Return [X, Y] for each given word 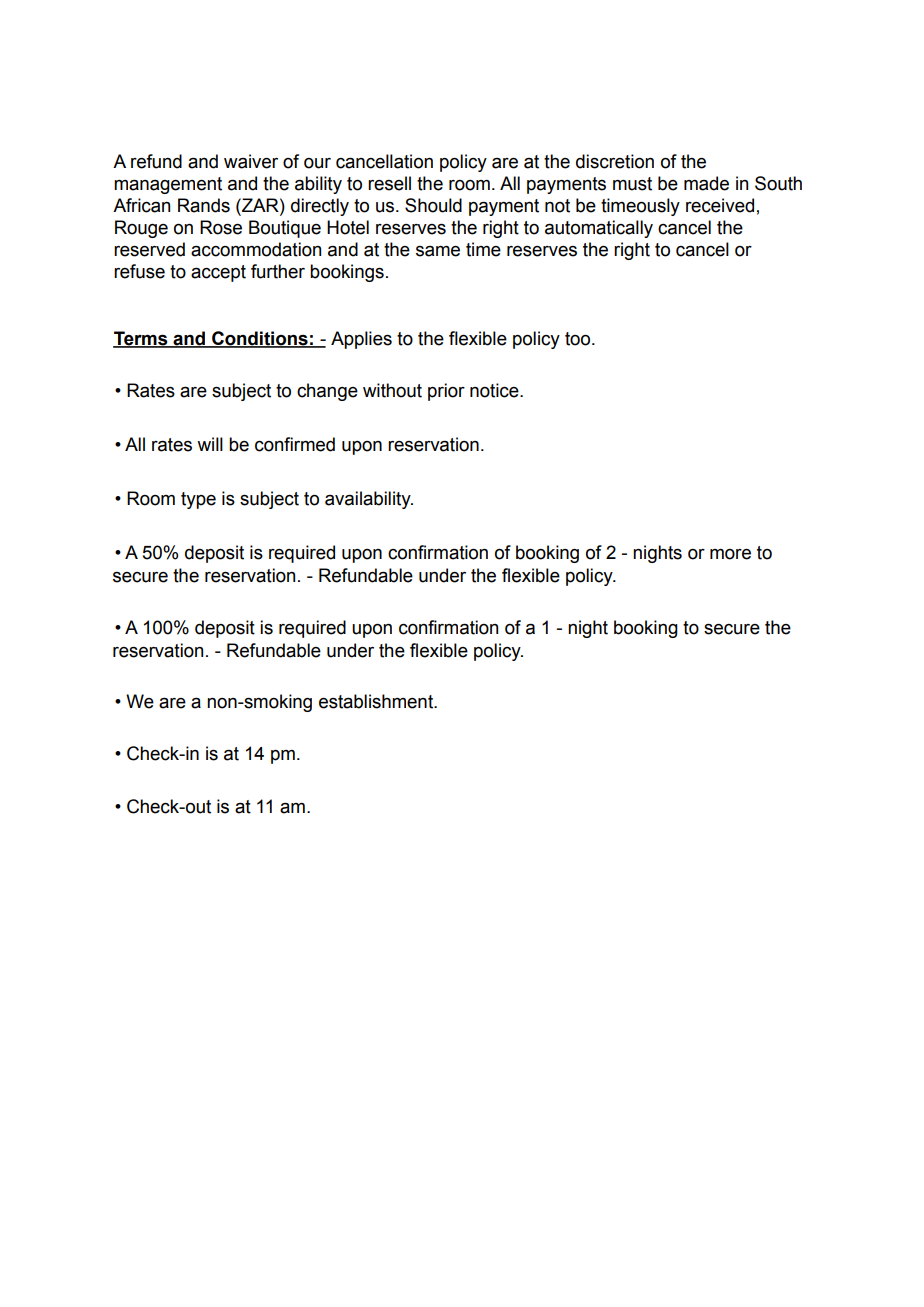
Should [433, 205]
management [168, 185]
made [706, 183]
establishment [377, 701]
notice [495, 390]
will [210, 444]
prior [446, 392]
